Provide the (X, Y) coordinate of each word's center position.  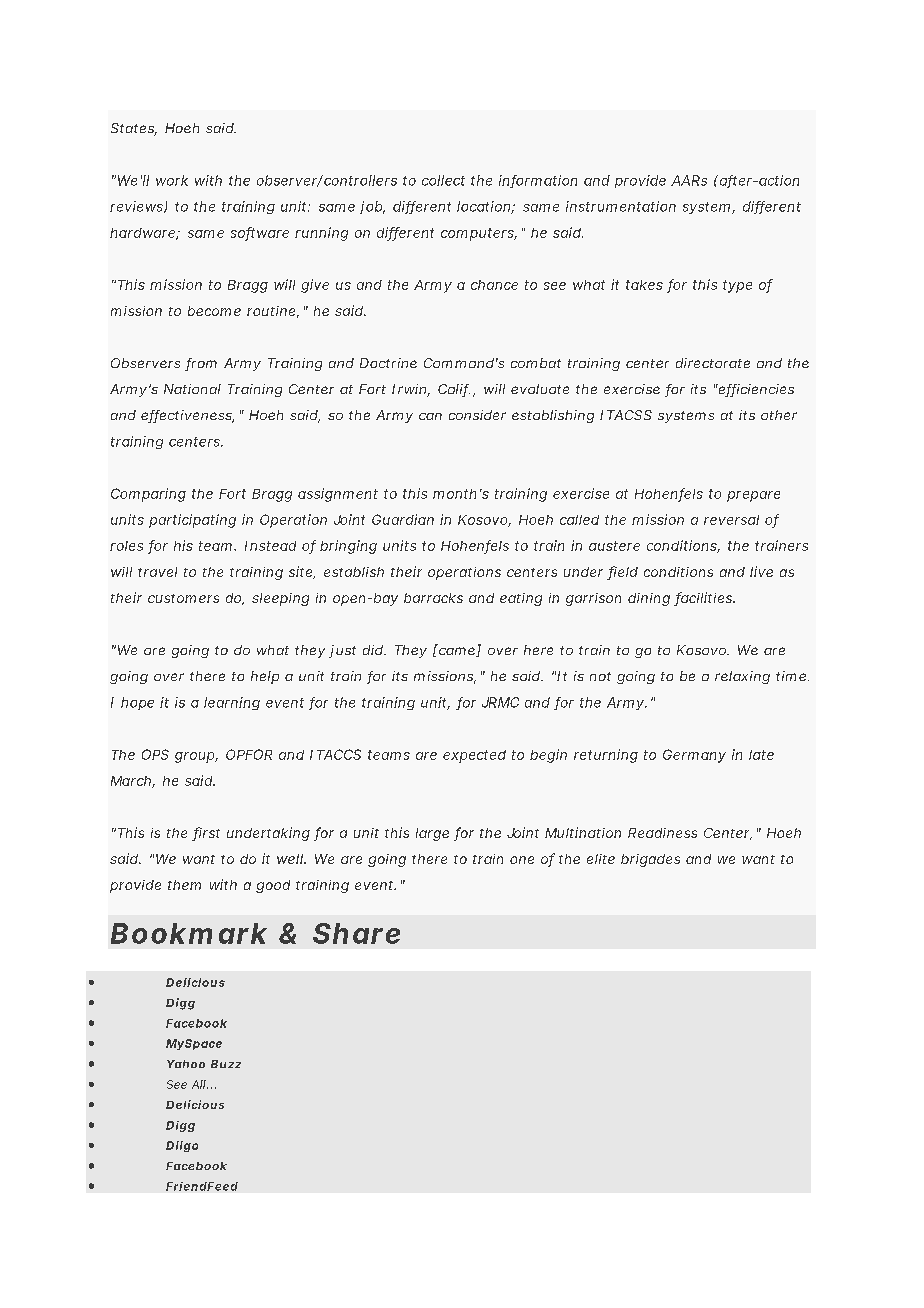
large (432, 834)
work (172, 180)
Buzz (226, 1064)
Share (356, 933)
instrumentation (621, 206)
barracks (433, 598)
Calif (454, 390)
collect (443, 180)
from (201, 364)
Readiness (662, 833)
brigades (650, 860)
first (206, 834)
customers (183, 598)
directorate (713, 363)
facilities (704, 599)
